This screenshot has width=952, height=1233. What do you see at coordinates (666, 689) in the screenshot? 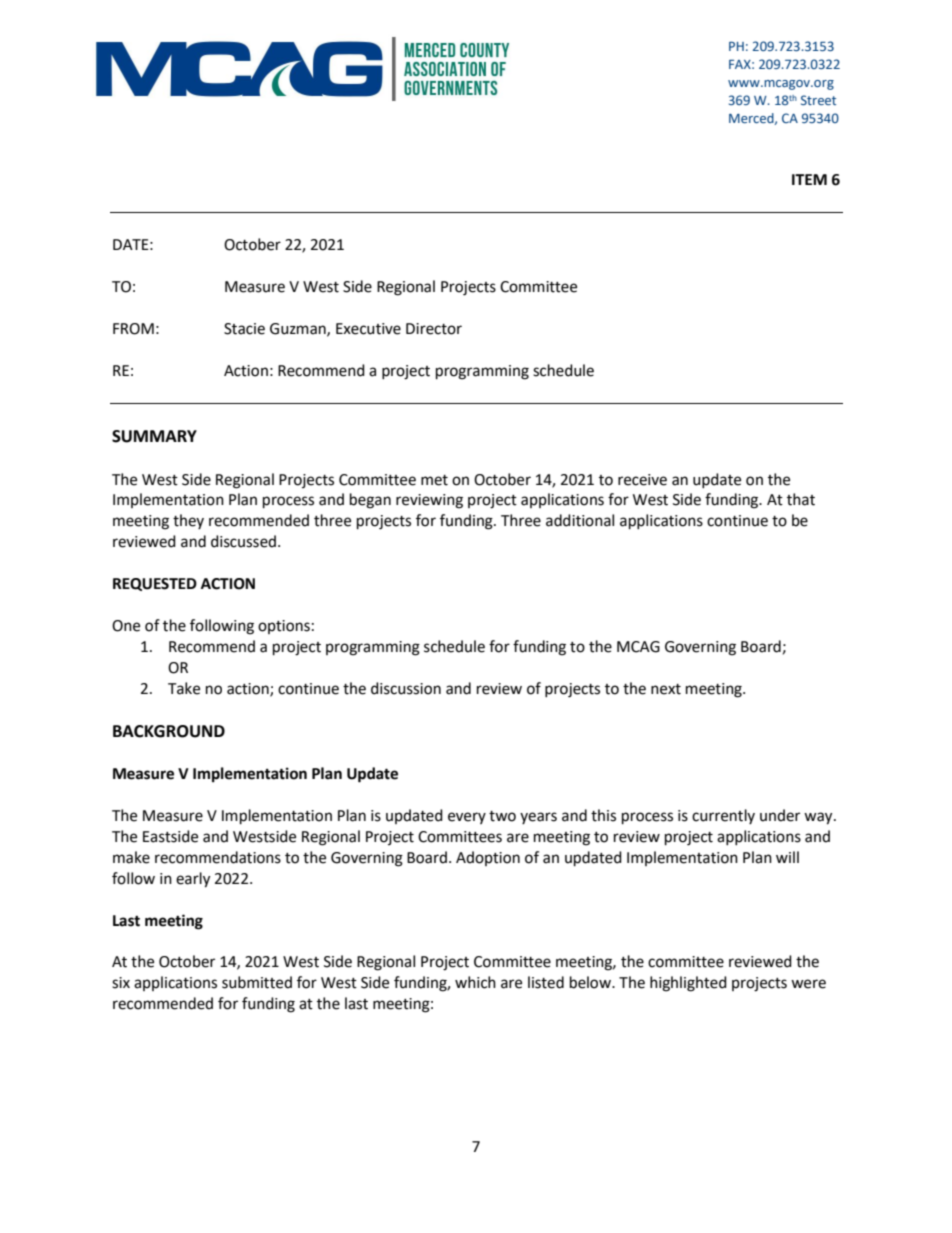
I see `next` at bounding box center [666, 689].
